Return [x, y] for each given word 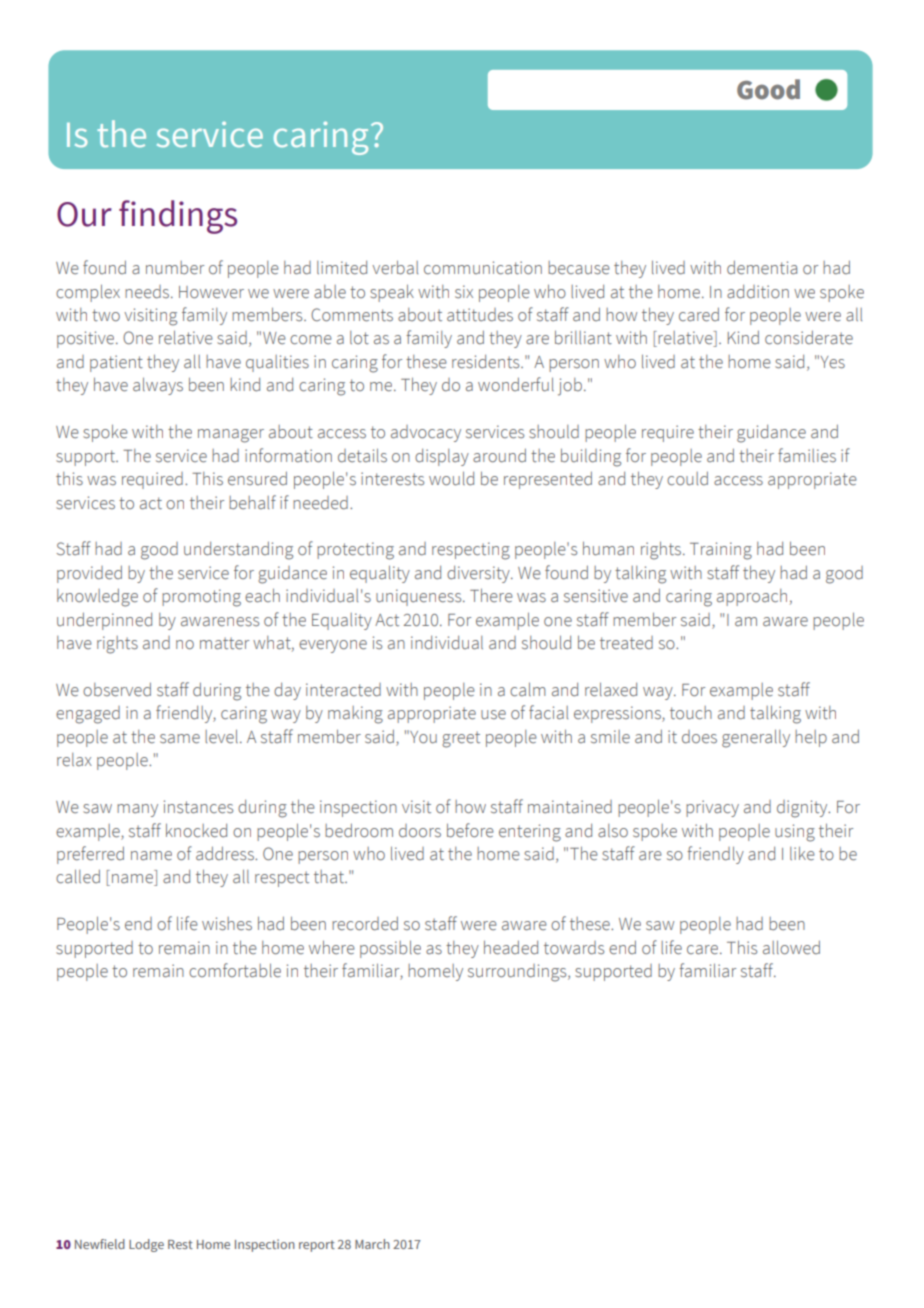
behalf [252, 502]
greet [461, 740]
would [451, 478]
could [687, 479]
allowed [791, 947]
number [175, 268]
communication [483, 268]
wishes [227, 924]
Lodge [146, 1245]
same [180, 739]
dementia [762, 268]
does [699, 737]
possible [390, 949]
